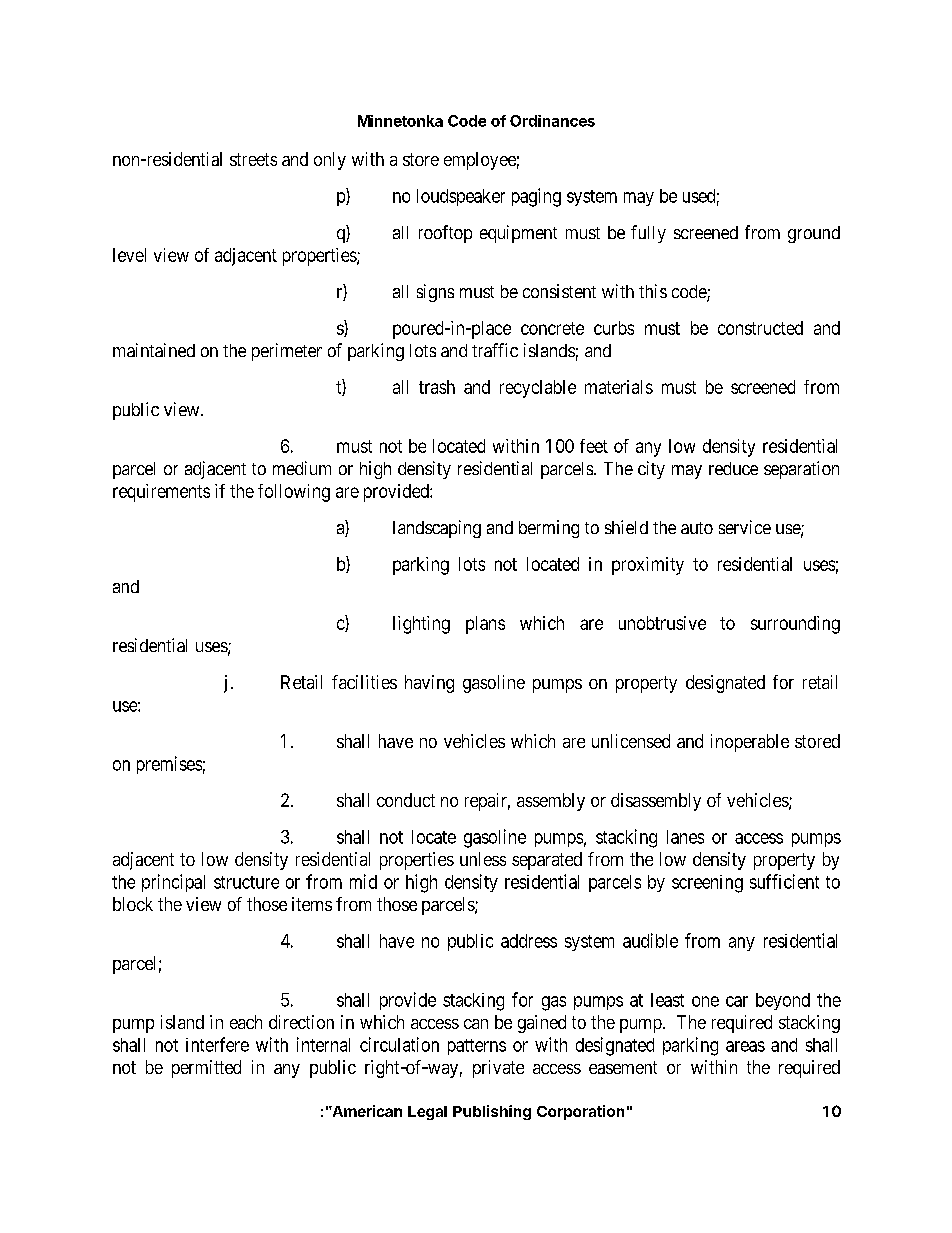 This document has height=1233, width=952. I want to click on streets, so click(253, 159).
